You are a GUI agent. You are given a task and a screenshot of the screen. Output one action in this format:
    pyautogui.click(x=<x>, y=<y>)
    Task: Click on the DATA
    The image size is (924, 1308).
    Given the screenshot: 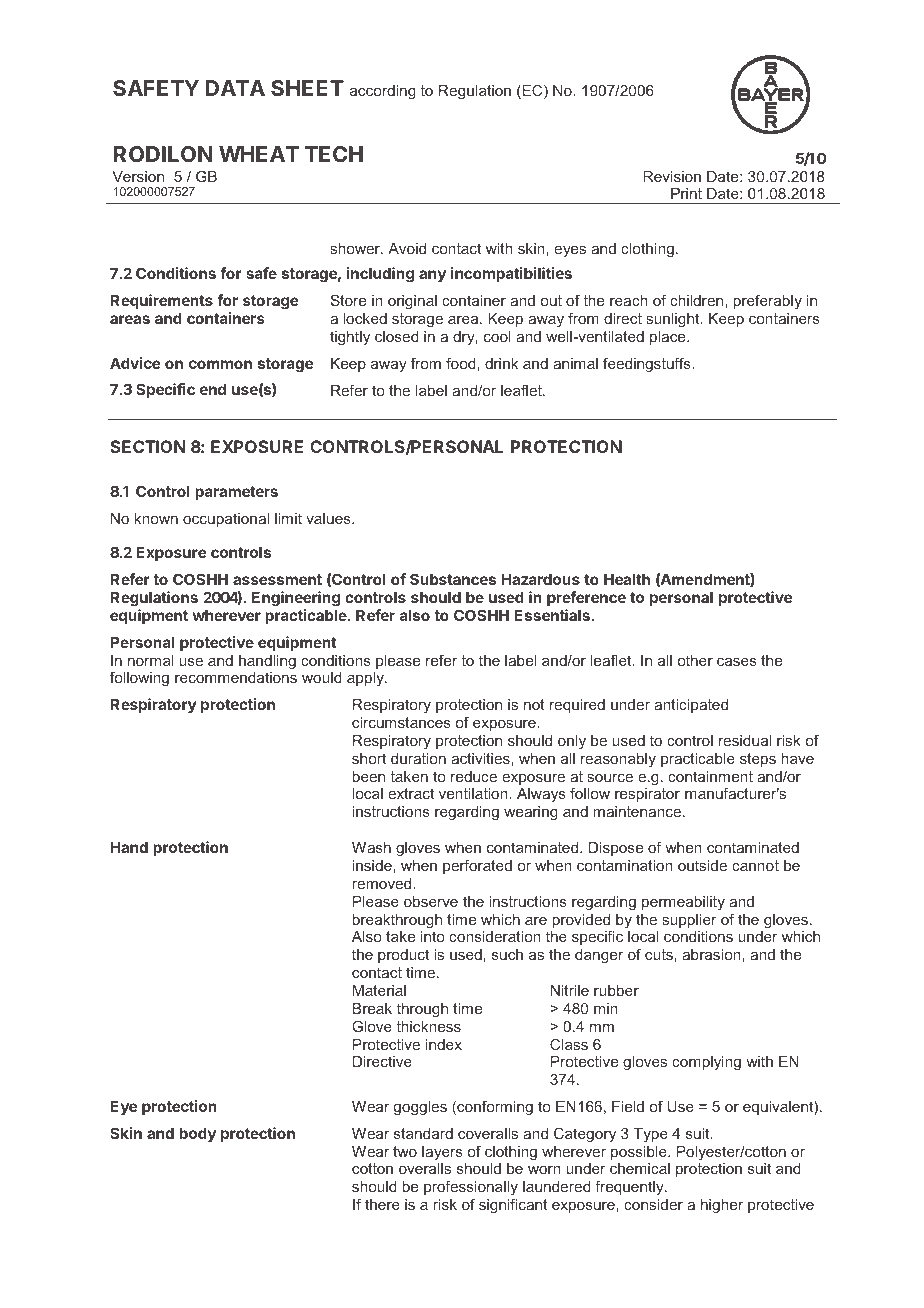 What is the action you would take?
    pyautogui.click(x=235, y=88)
